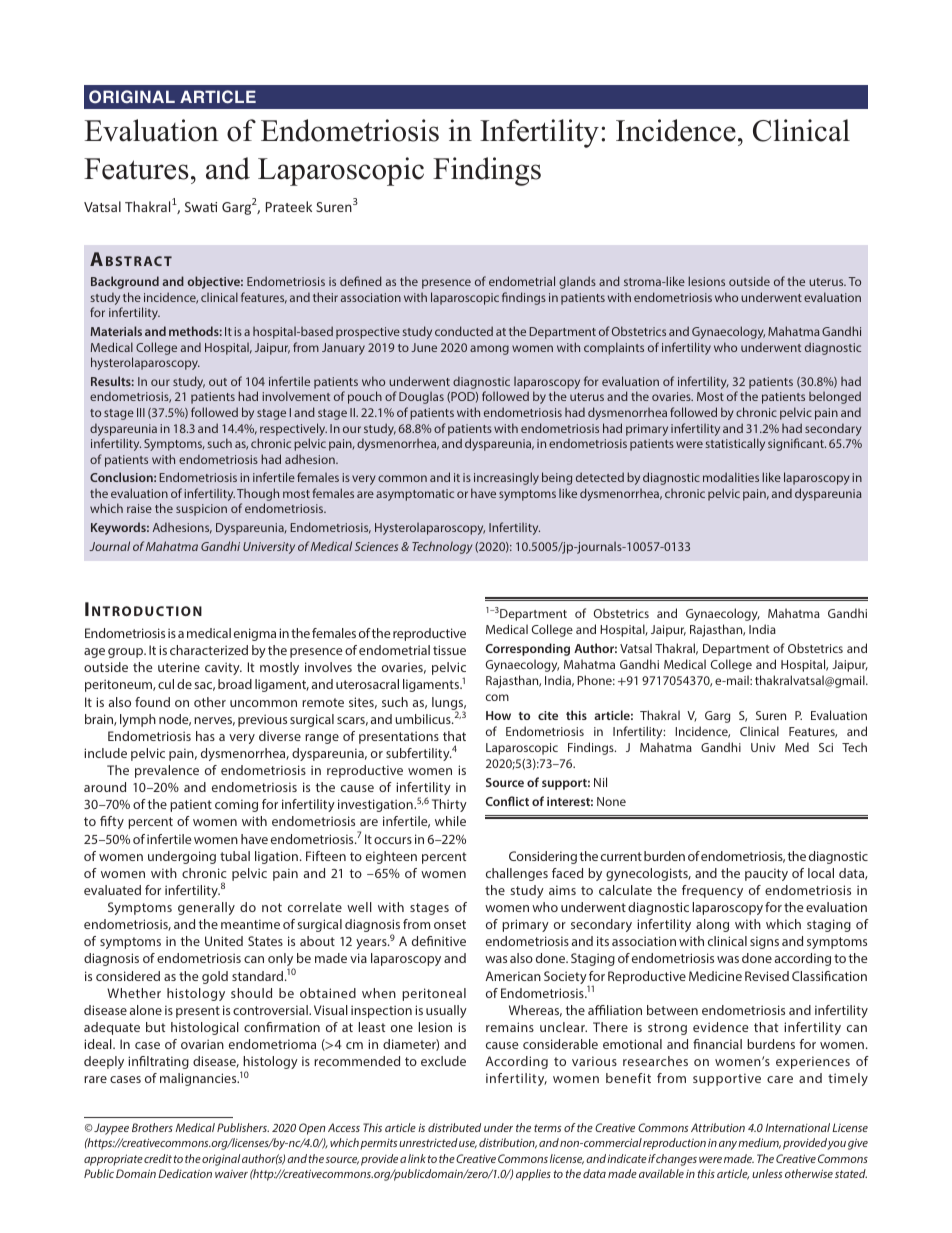 This screenshot has width=952, height=1233. Describe the element at coordinates (614, 348) in the screenshot. I see `complaints` at that location.
